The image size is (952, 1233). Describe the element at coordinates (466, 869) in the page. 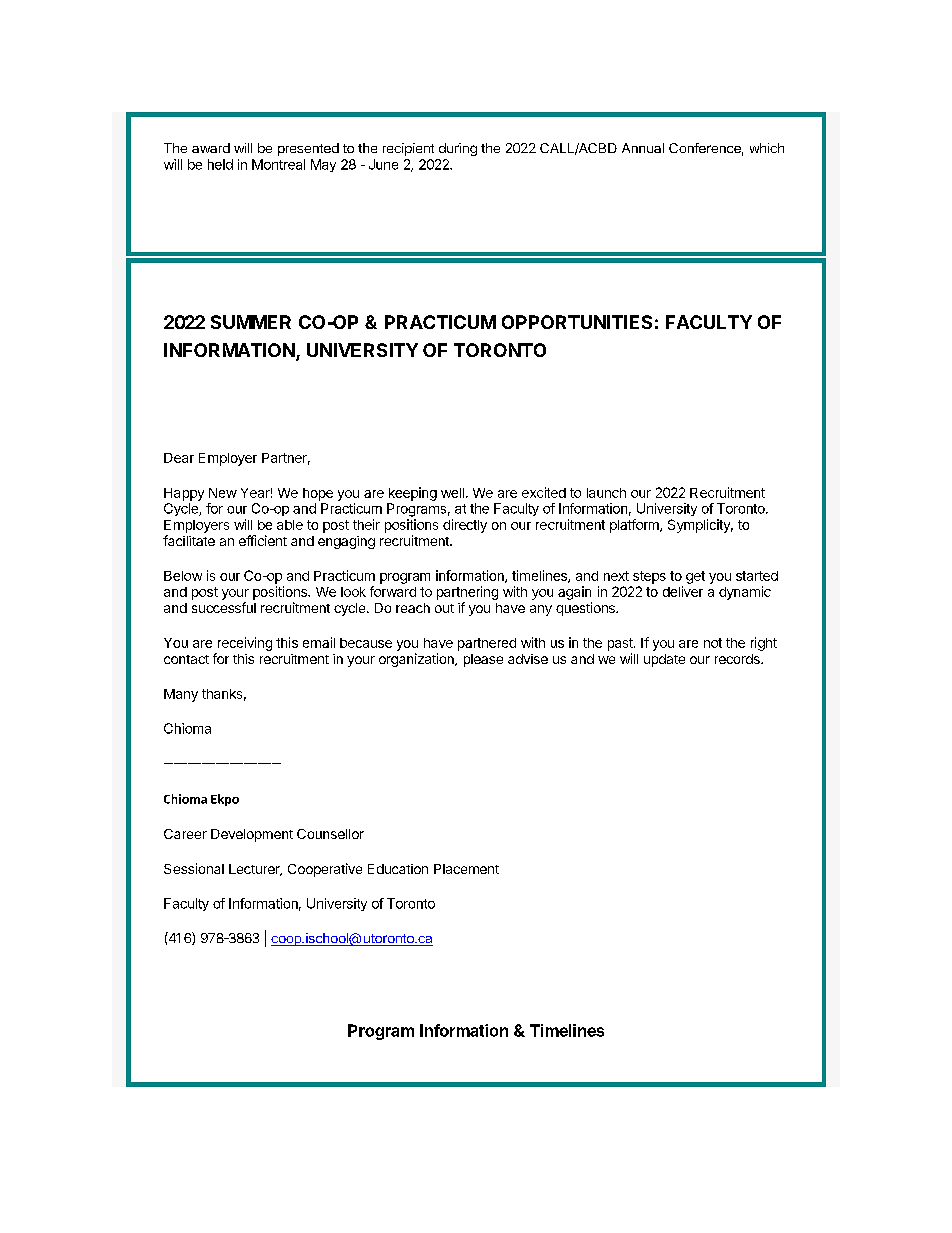

I see `Placement` at that location.
